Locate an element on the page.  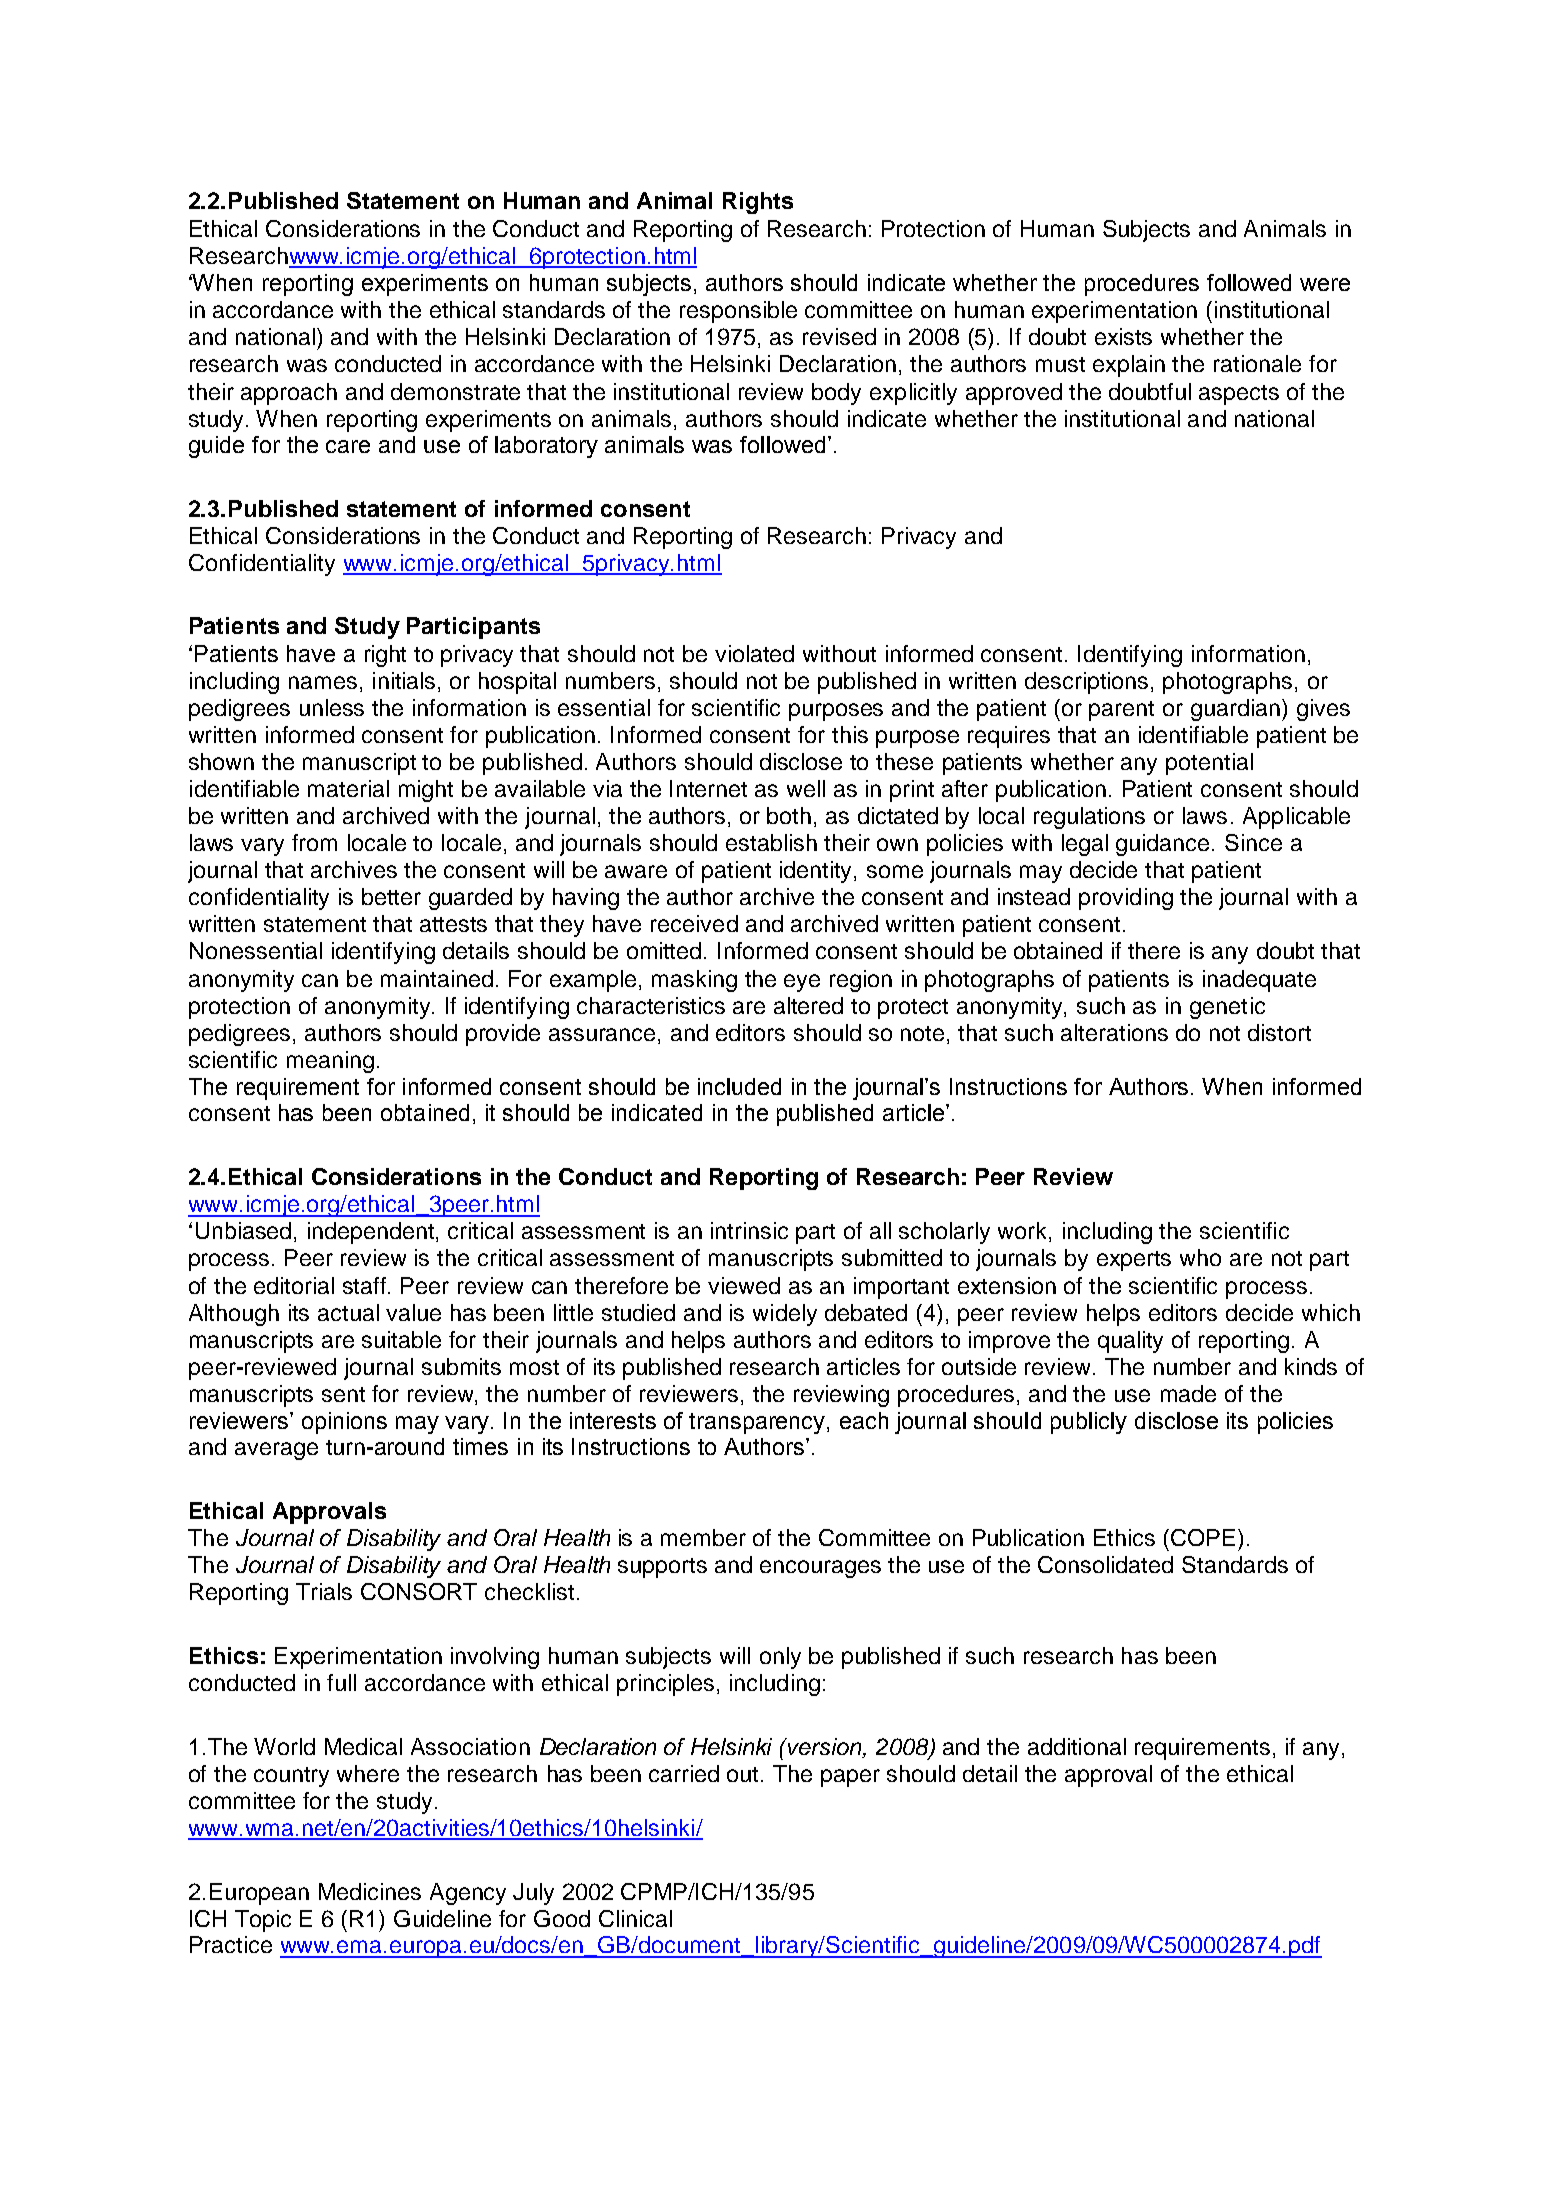
guidance is located at coordinates (1164, 845).
